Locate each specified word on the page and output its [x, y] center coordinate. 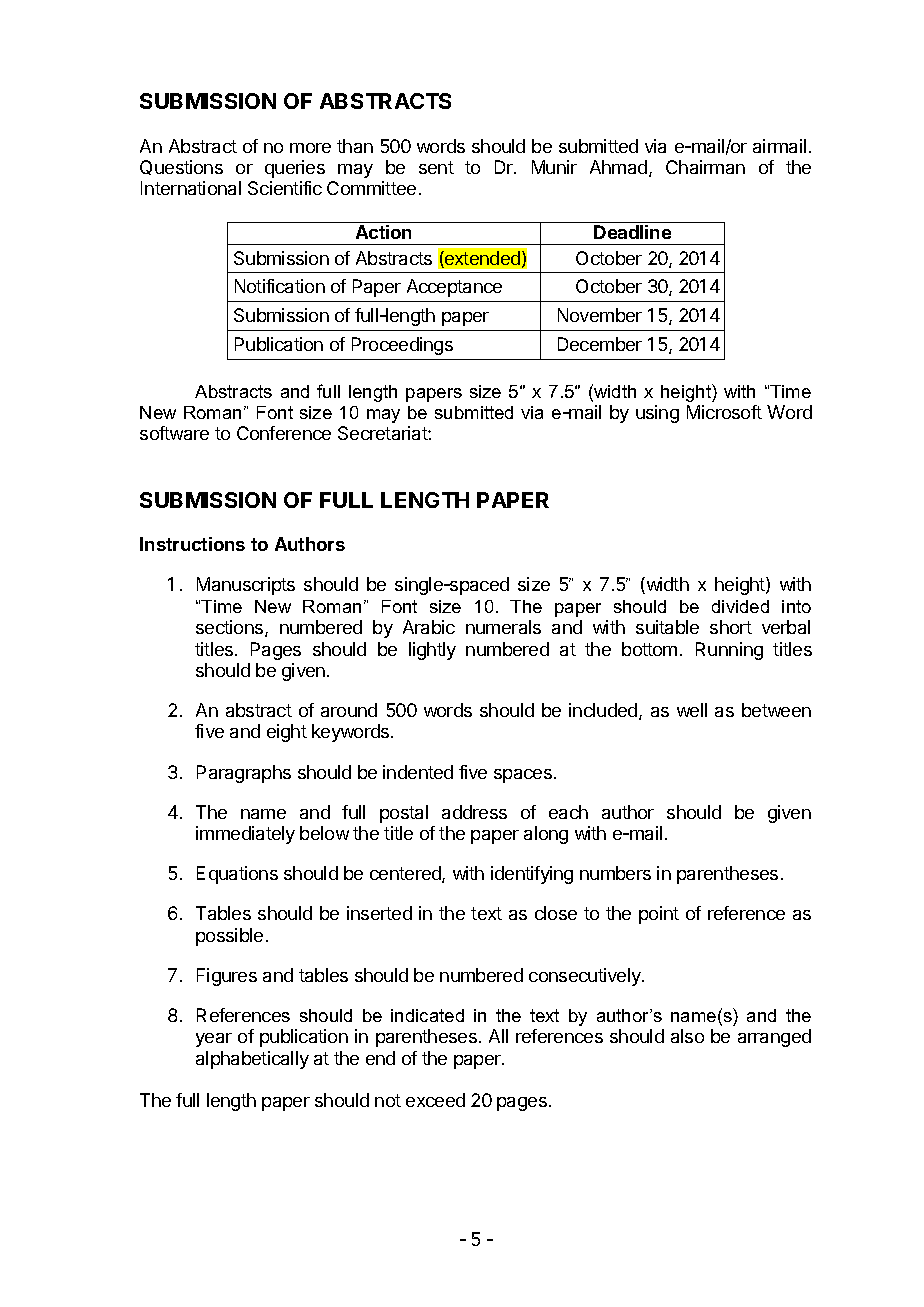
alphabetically [252, 1060]
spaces [523, 776]
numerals [503, 627]
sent [436, 167]
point [659, 915]
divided [740, 606]
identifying [532, 875]
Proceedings [402, 346]
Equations [237, 875]
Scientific [285, 188]
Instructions [192, 544]
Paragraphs [244, 774]
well [692, 710]
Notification [280, 286]
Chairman [705, 167]
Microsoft [724, 412]
